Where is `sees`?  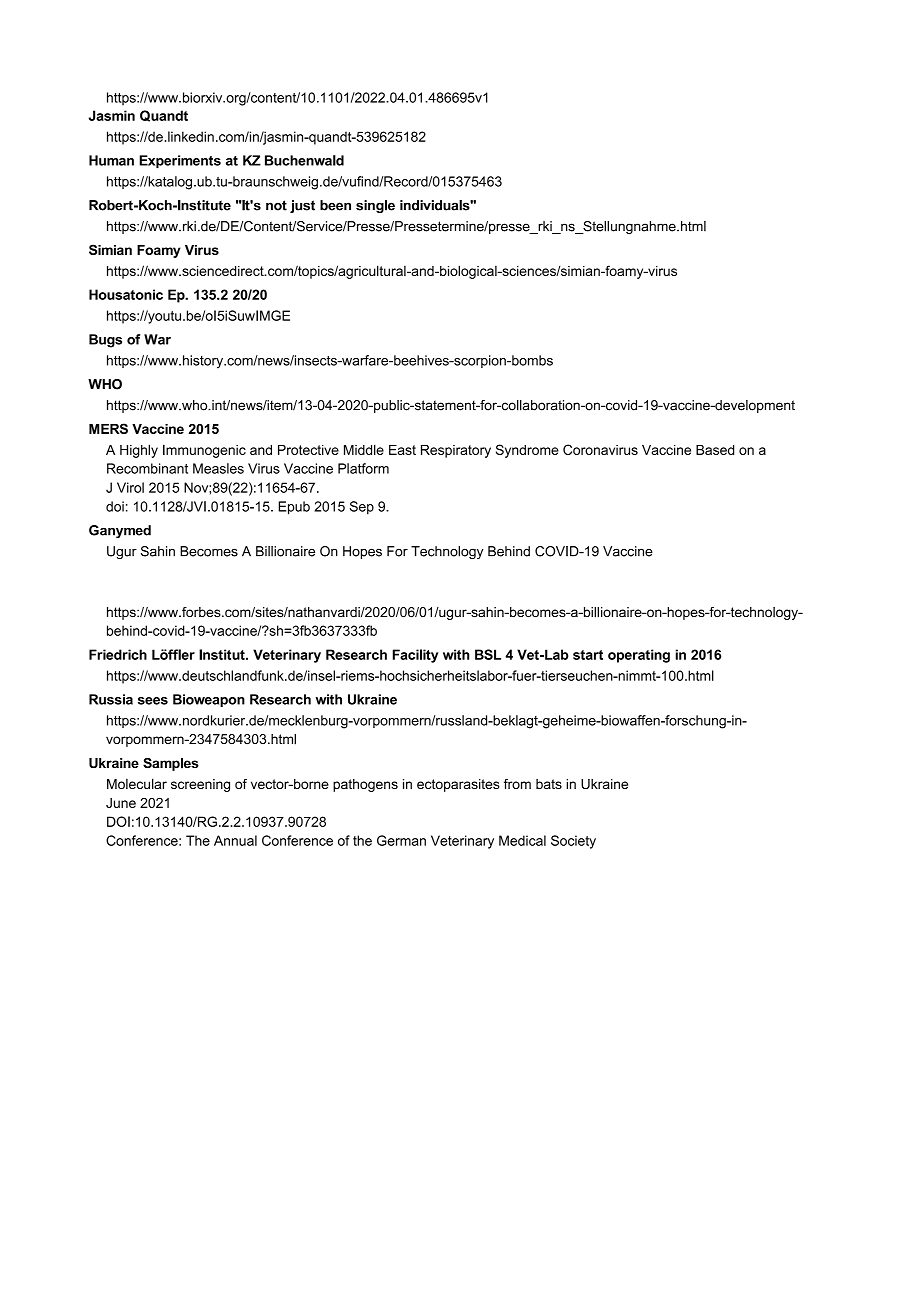
sees is located at coordinates (153, 701).
